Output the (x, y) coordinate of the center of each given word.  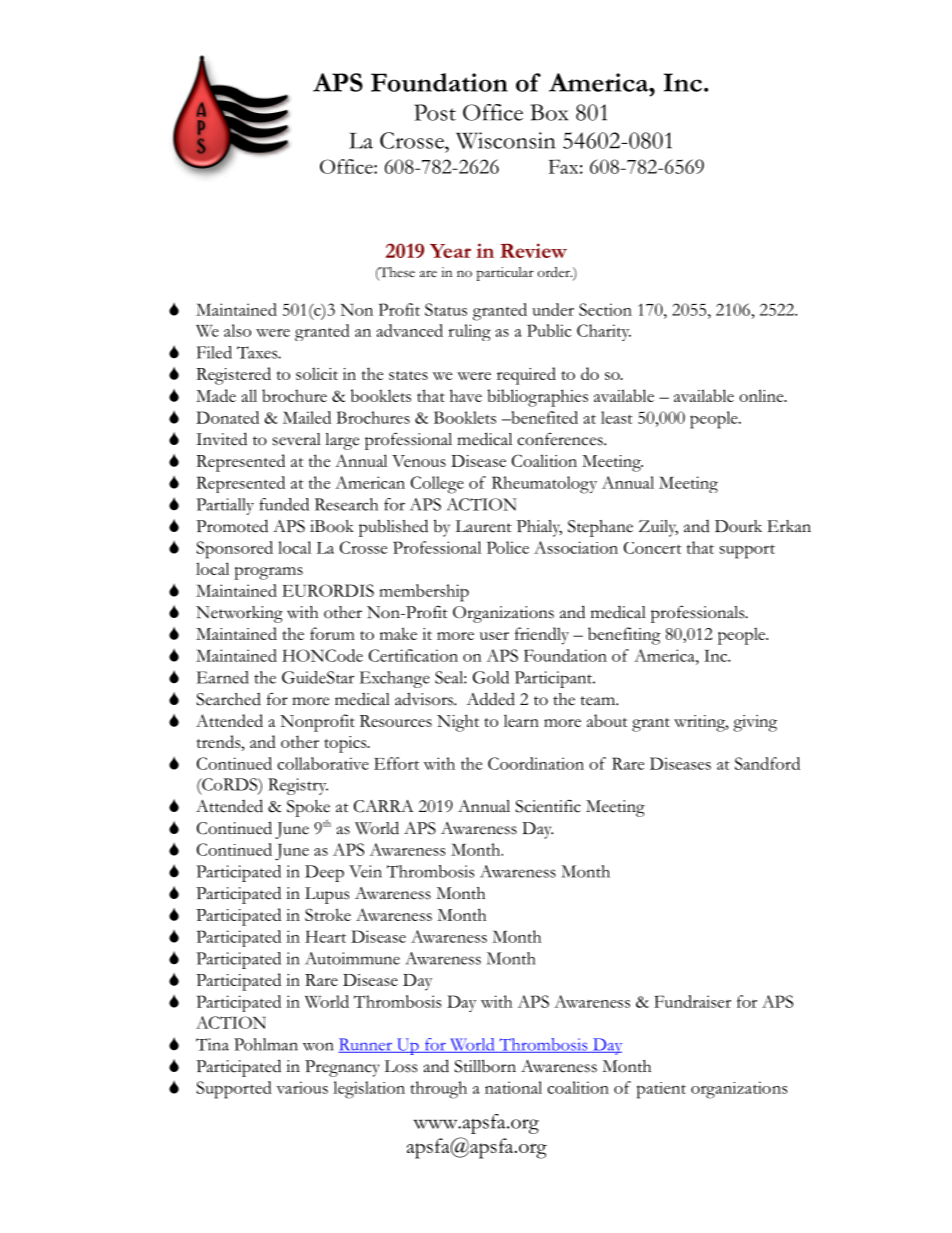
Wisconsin (506, 140)
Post (435, 112)
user (494, 636)
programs (268, 573)
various (302, 1087)
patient (661, 1090)
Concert (653, 548)
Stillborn (485, 1066)
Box (549, 112)
